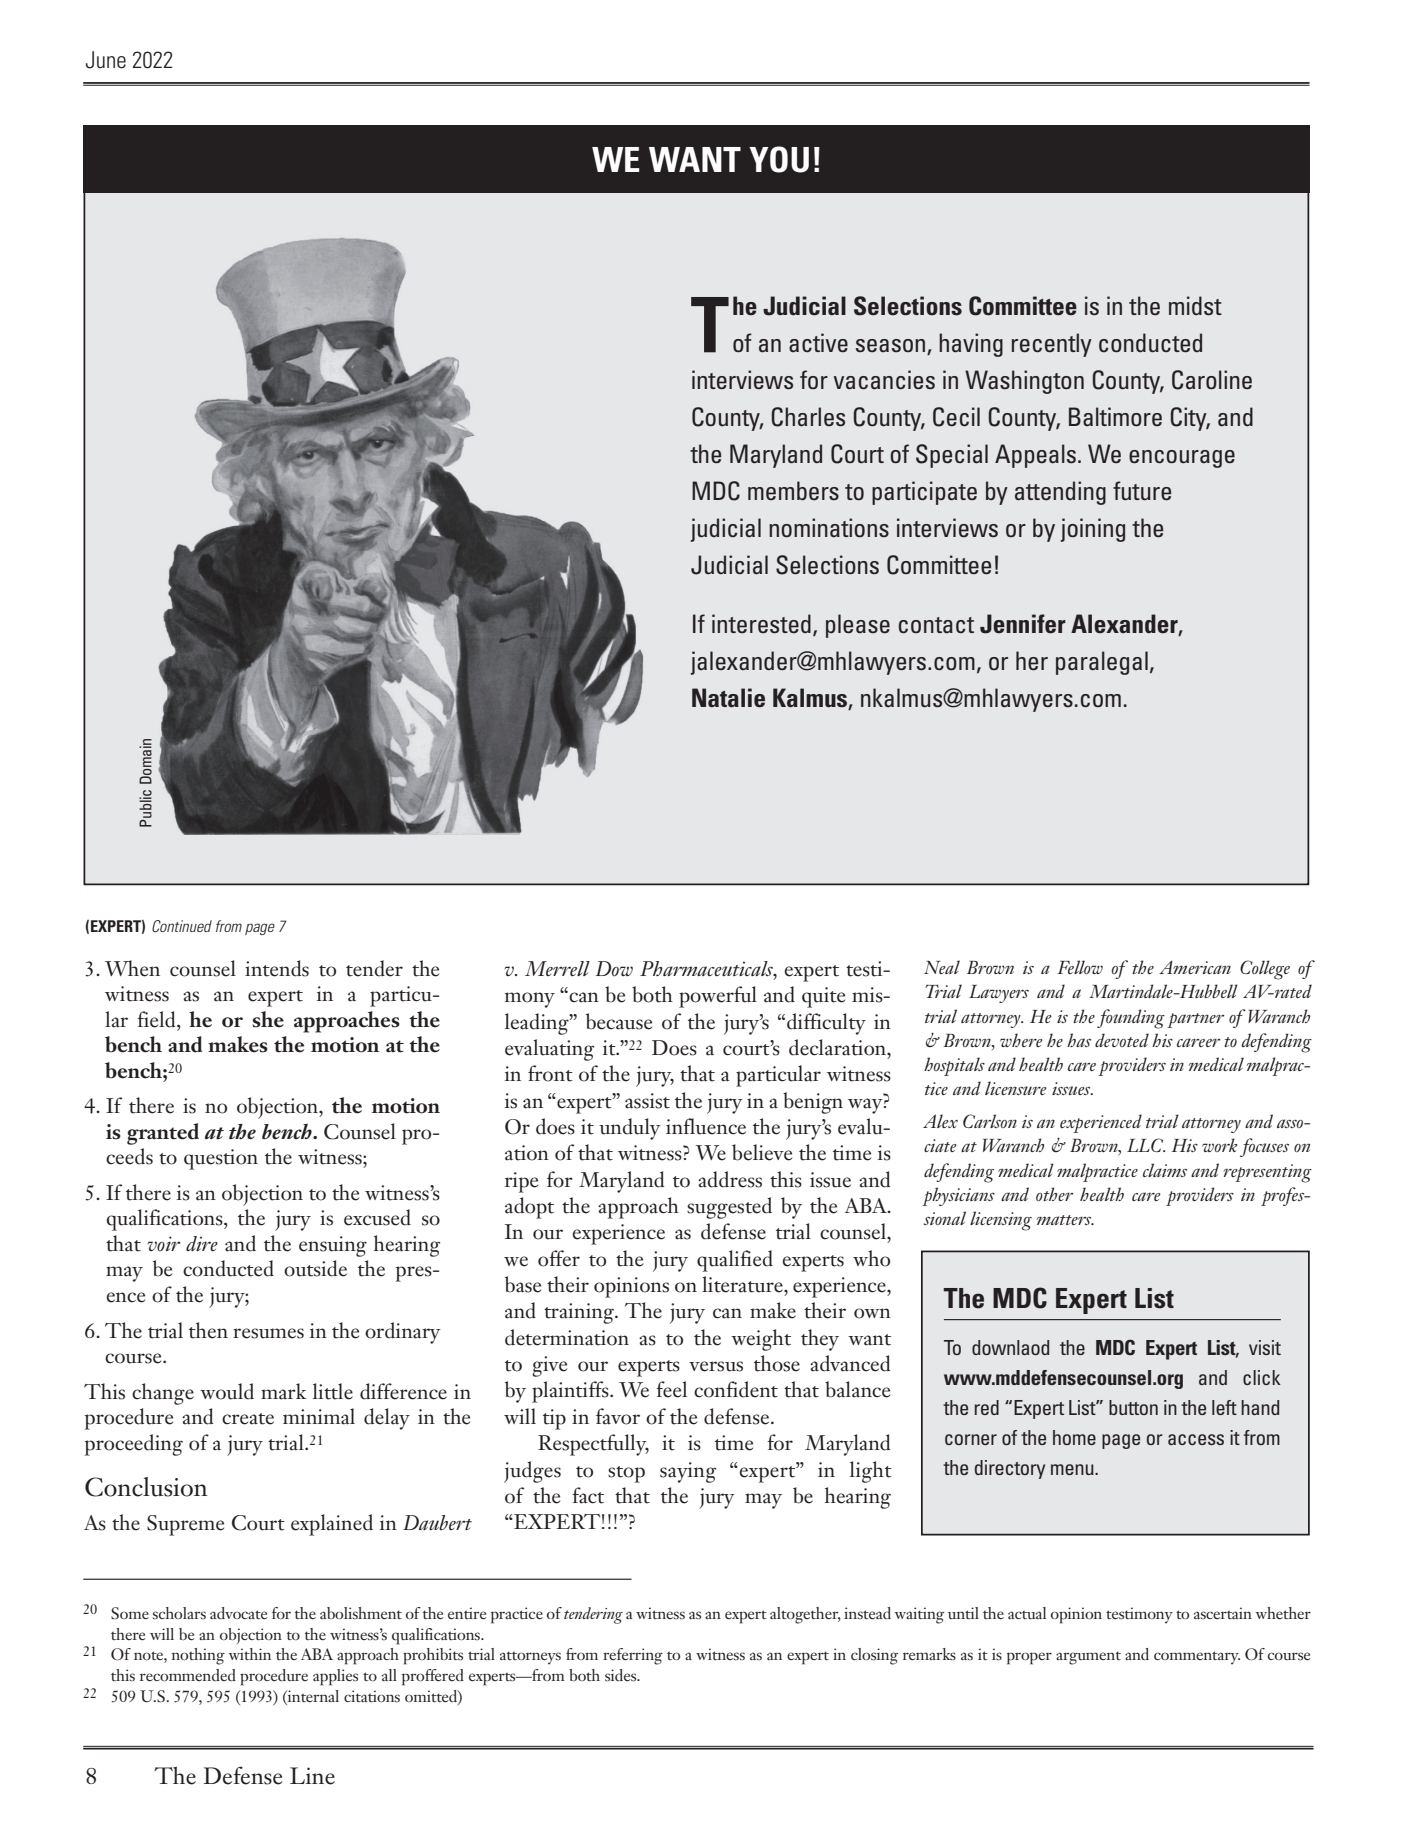 This screenshot has width=1415, height=1831. I want to click on powerful, so click(718, 997).
